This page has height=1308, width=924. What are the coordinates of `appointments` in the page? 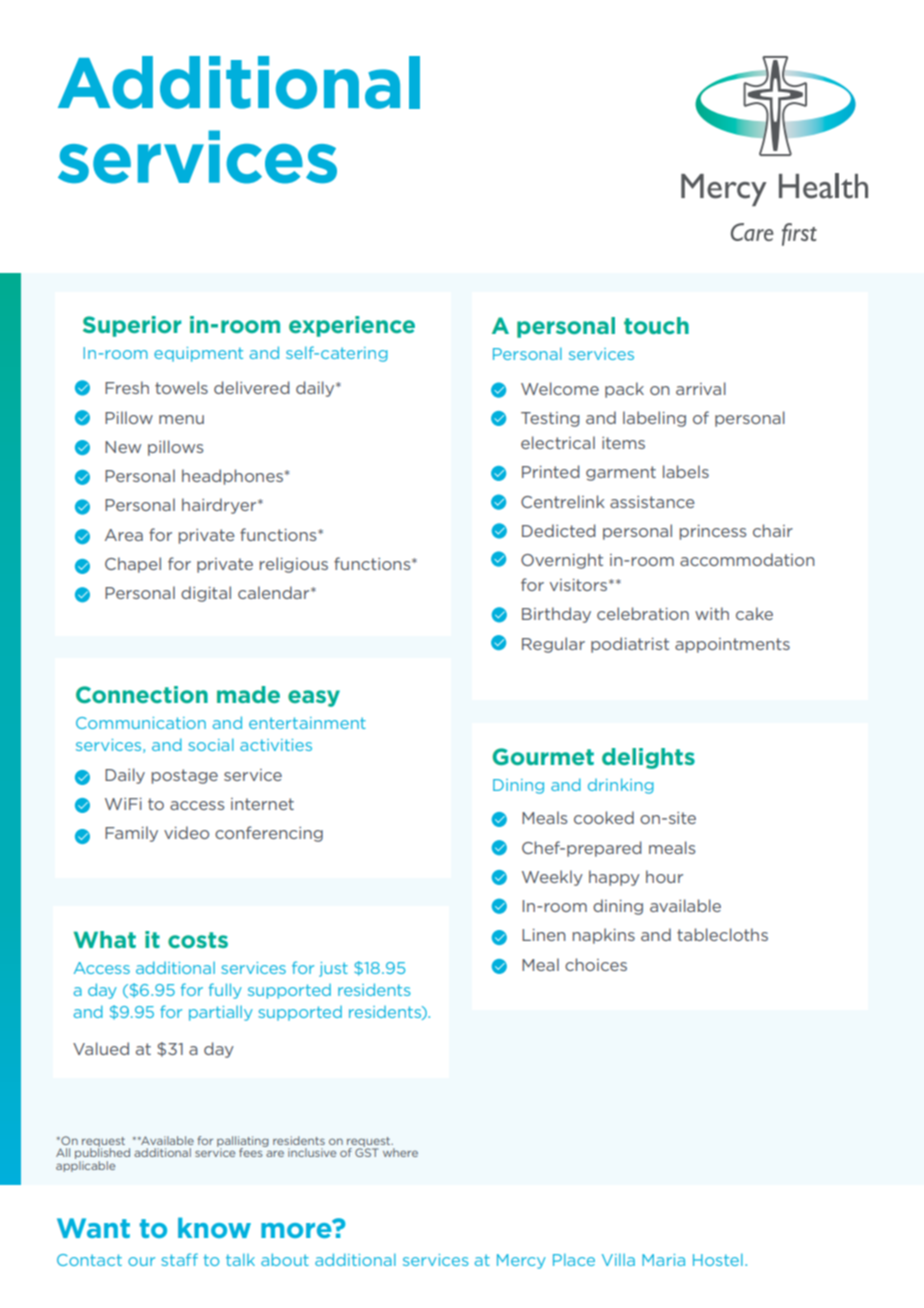 It's located at (732, 645).
